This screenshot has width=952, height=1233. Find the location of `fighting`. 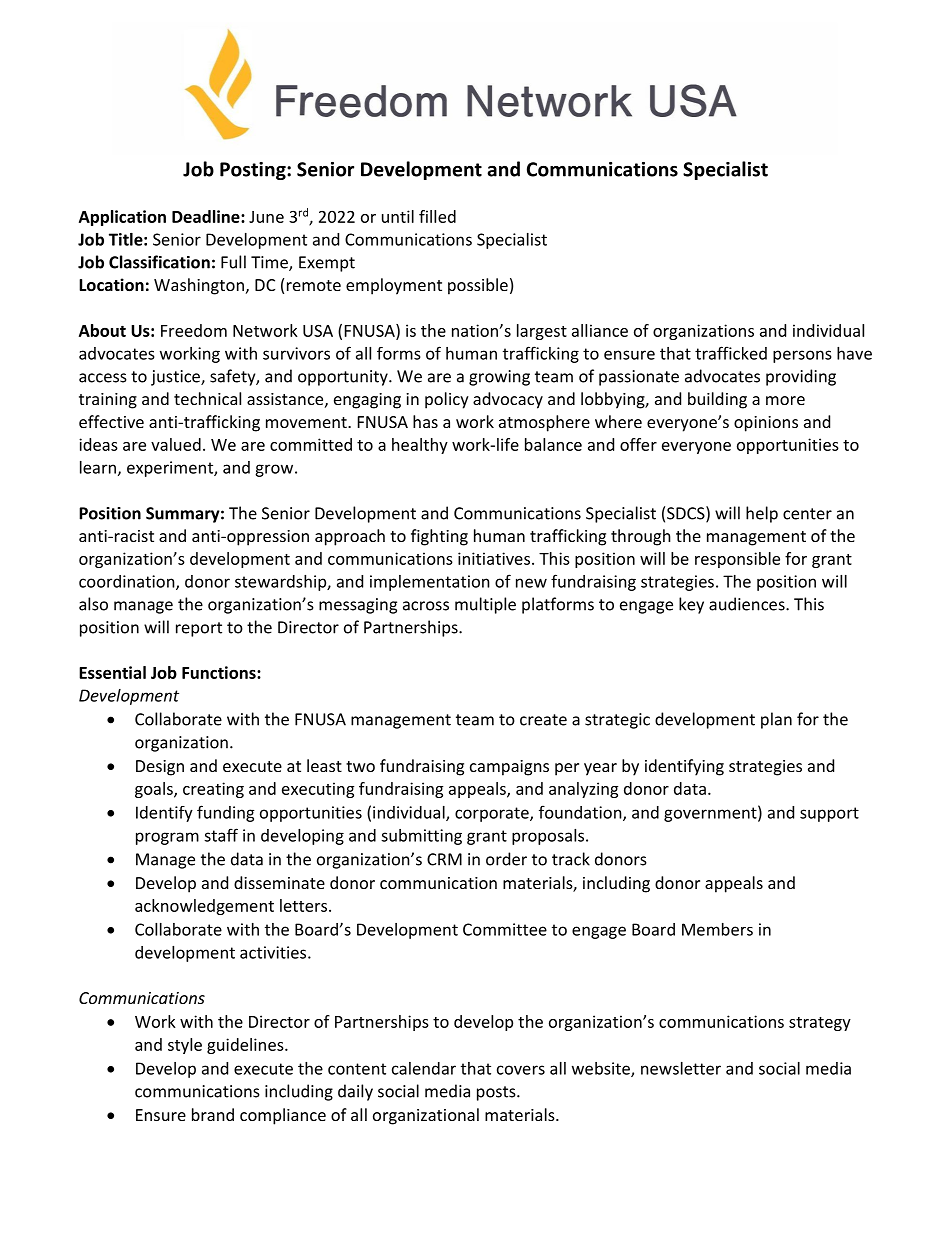

fighting is located at coordinates (439, 537).
